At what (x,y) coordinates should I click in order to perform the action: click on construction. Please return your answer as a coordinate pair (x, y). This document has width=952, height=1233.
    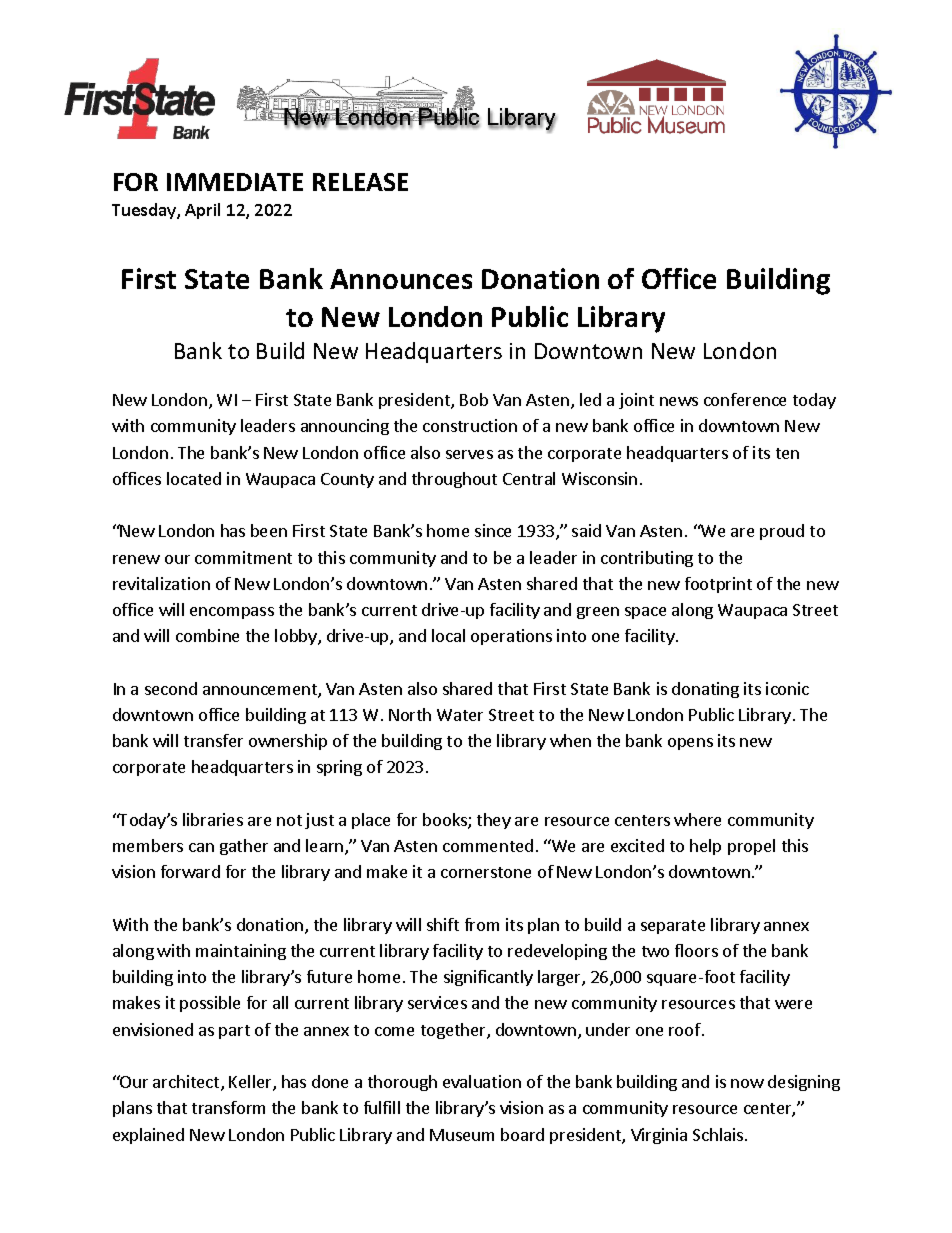
    Looking at the image, I should click on (470, 425).
